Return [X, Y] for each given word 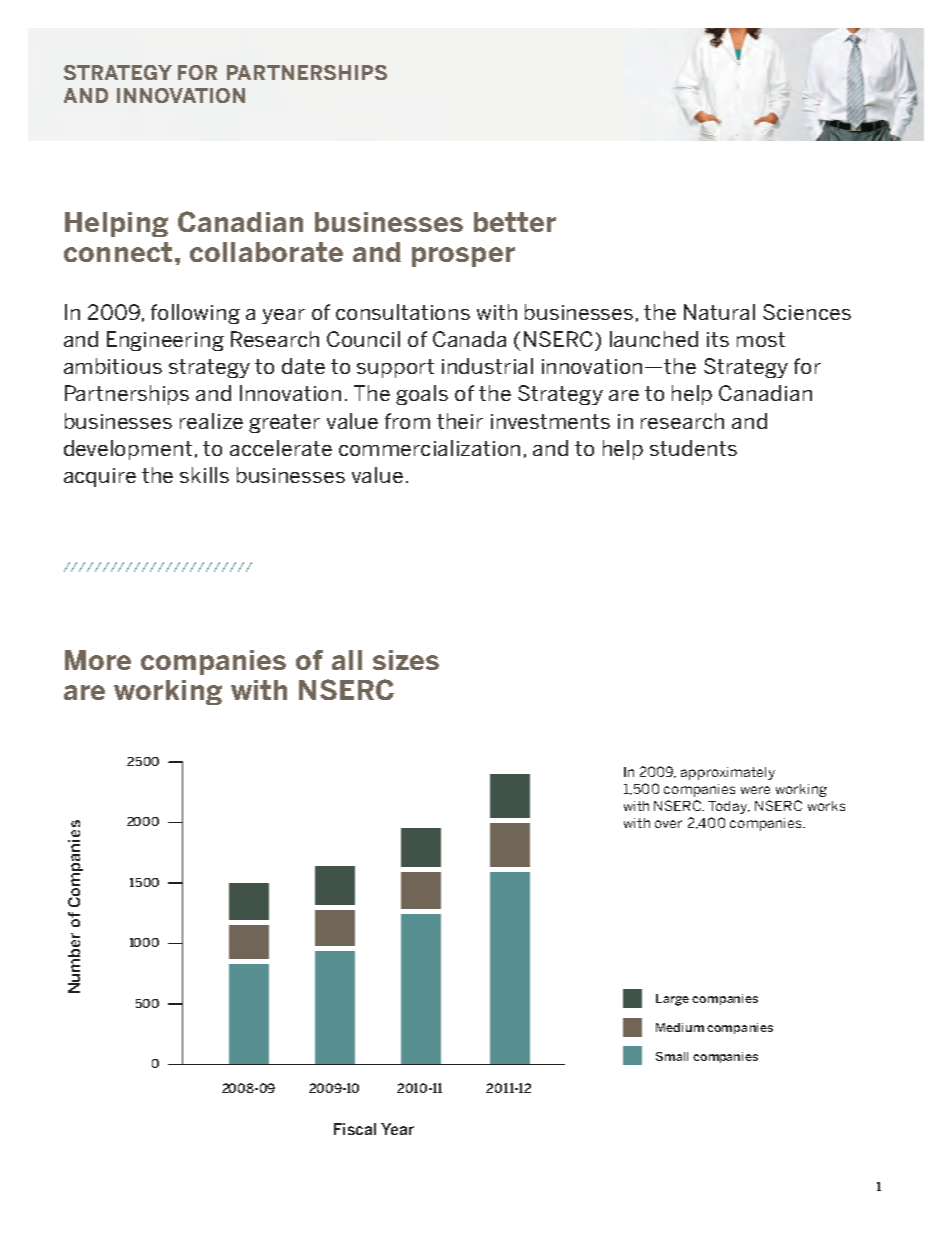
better [515, 222]
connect [118, 252]
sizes [406, 660]
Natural [719, 312]
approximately [728, 773]
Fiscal [355, 1129]
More [98, 660]
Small [672, 1056]
